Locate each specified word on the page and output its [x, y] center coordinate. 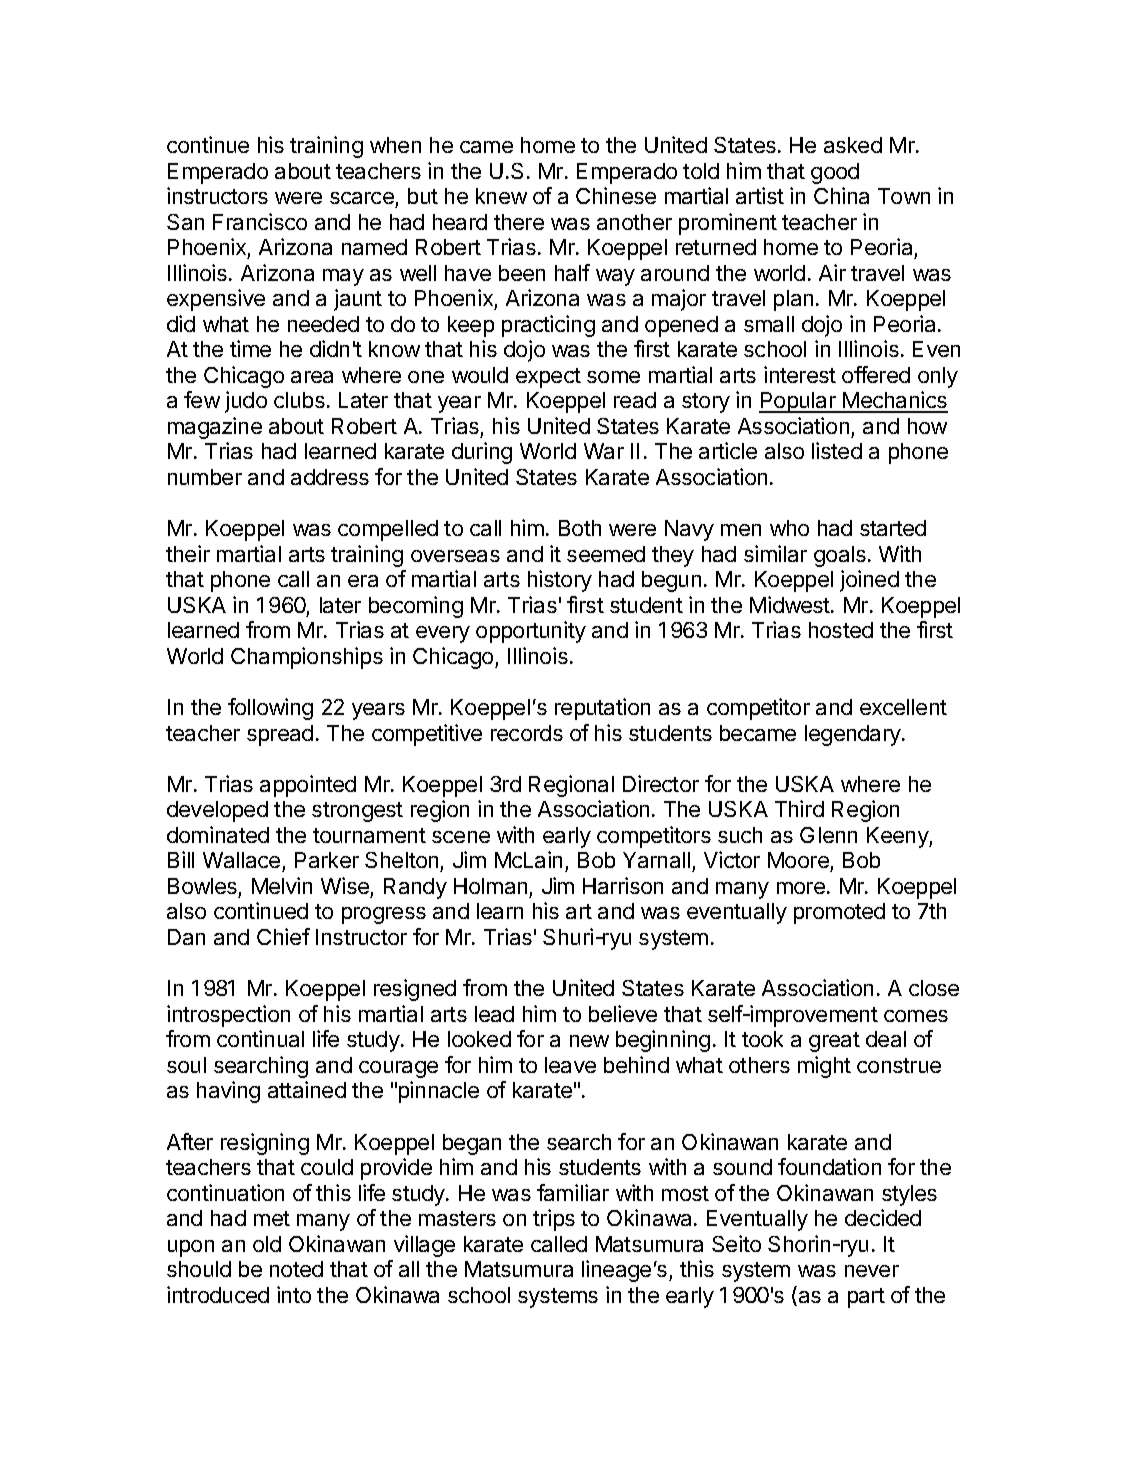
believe [623, 1013]
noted [296, 1269]
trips [554, 1220]
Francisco [260, 221]
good [835, 173]
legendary [854, 735]
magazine [215, 428]
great [834, 1042]
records [527, 733]
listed [837, 450]
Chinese [616, 195]
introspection [228, 1016]
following [270, 709]
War [604, 451]
